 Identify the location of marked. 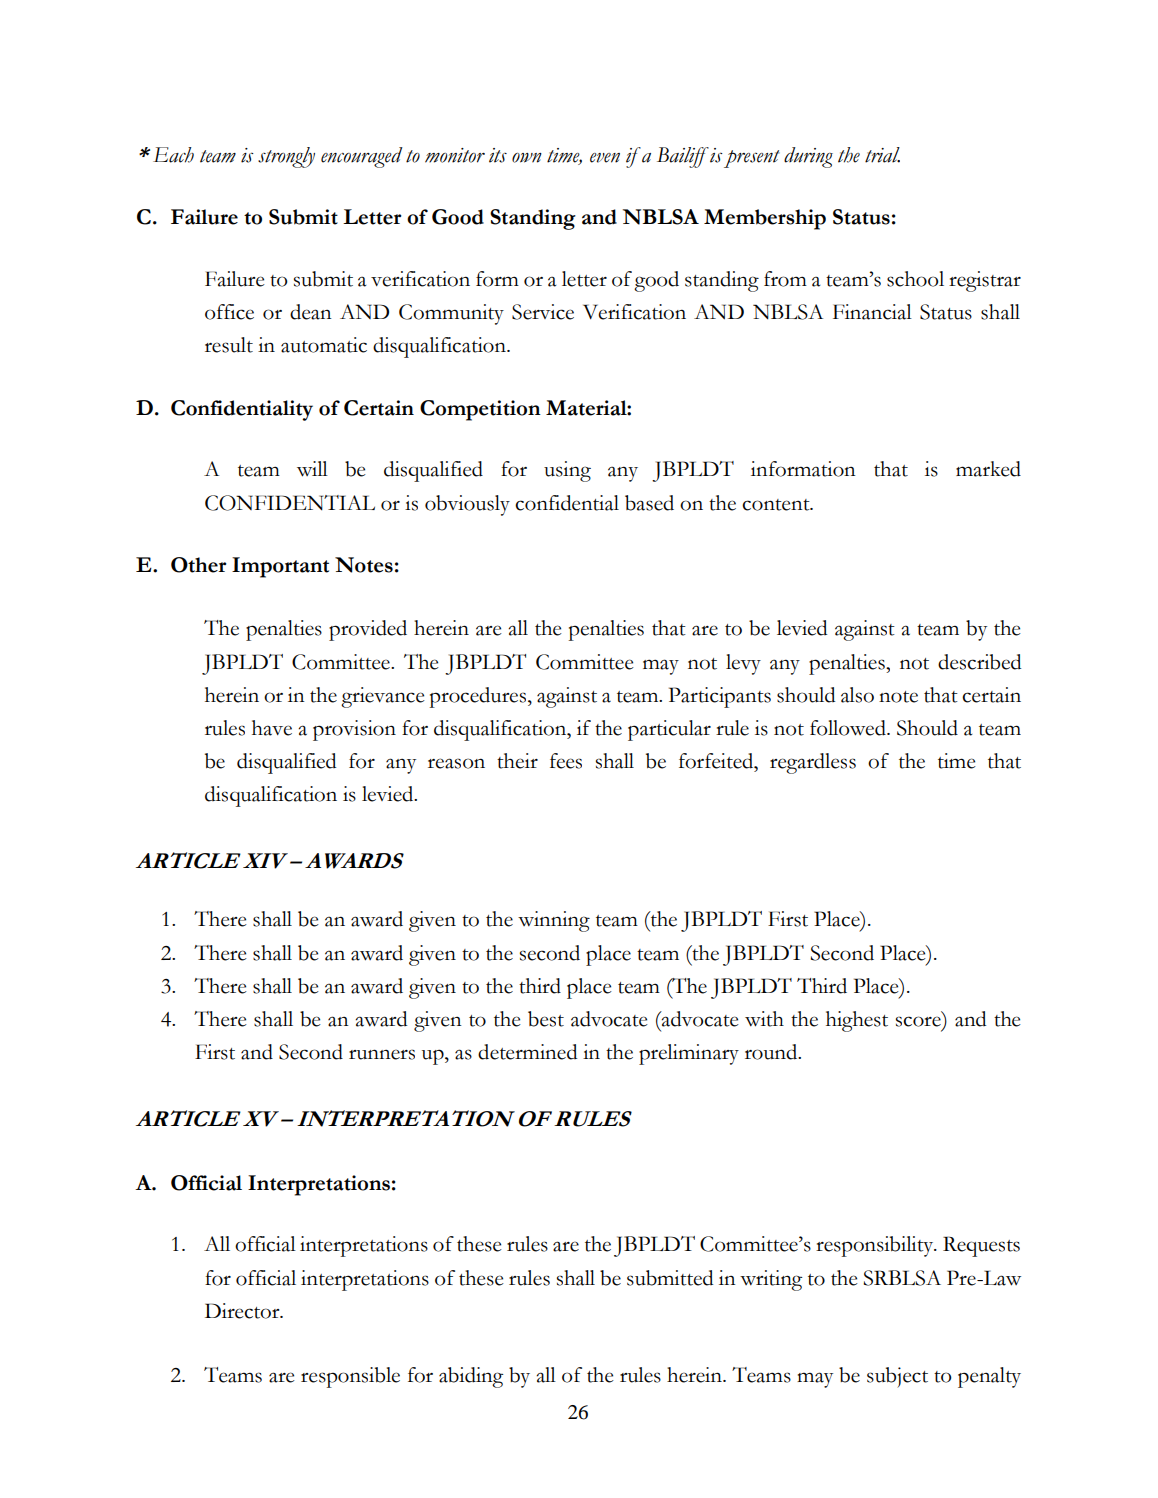
(988, 469).
